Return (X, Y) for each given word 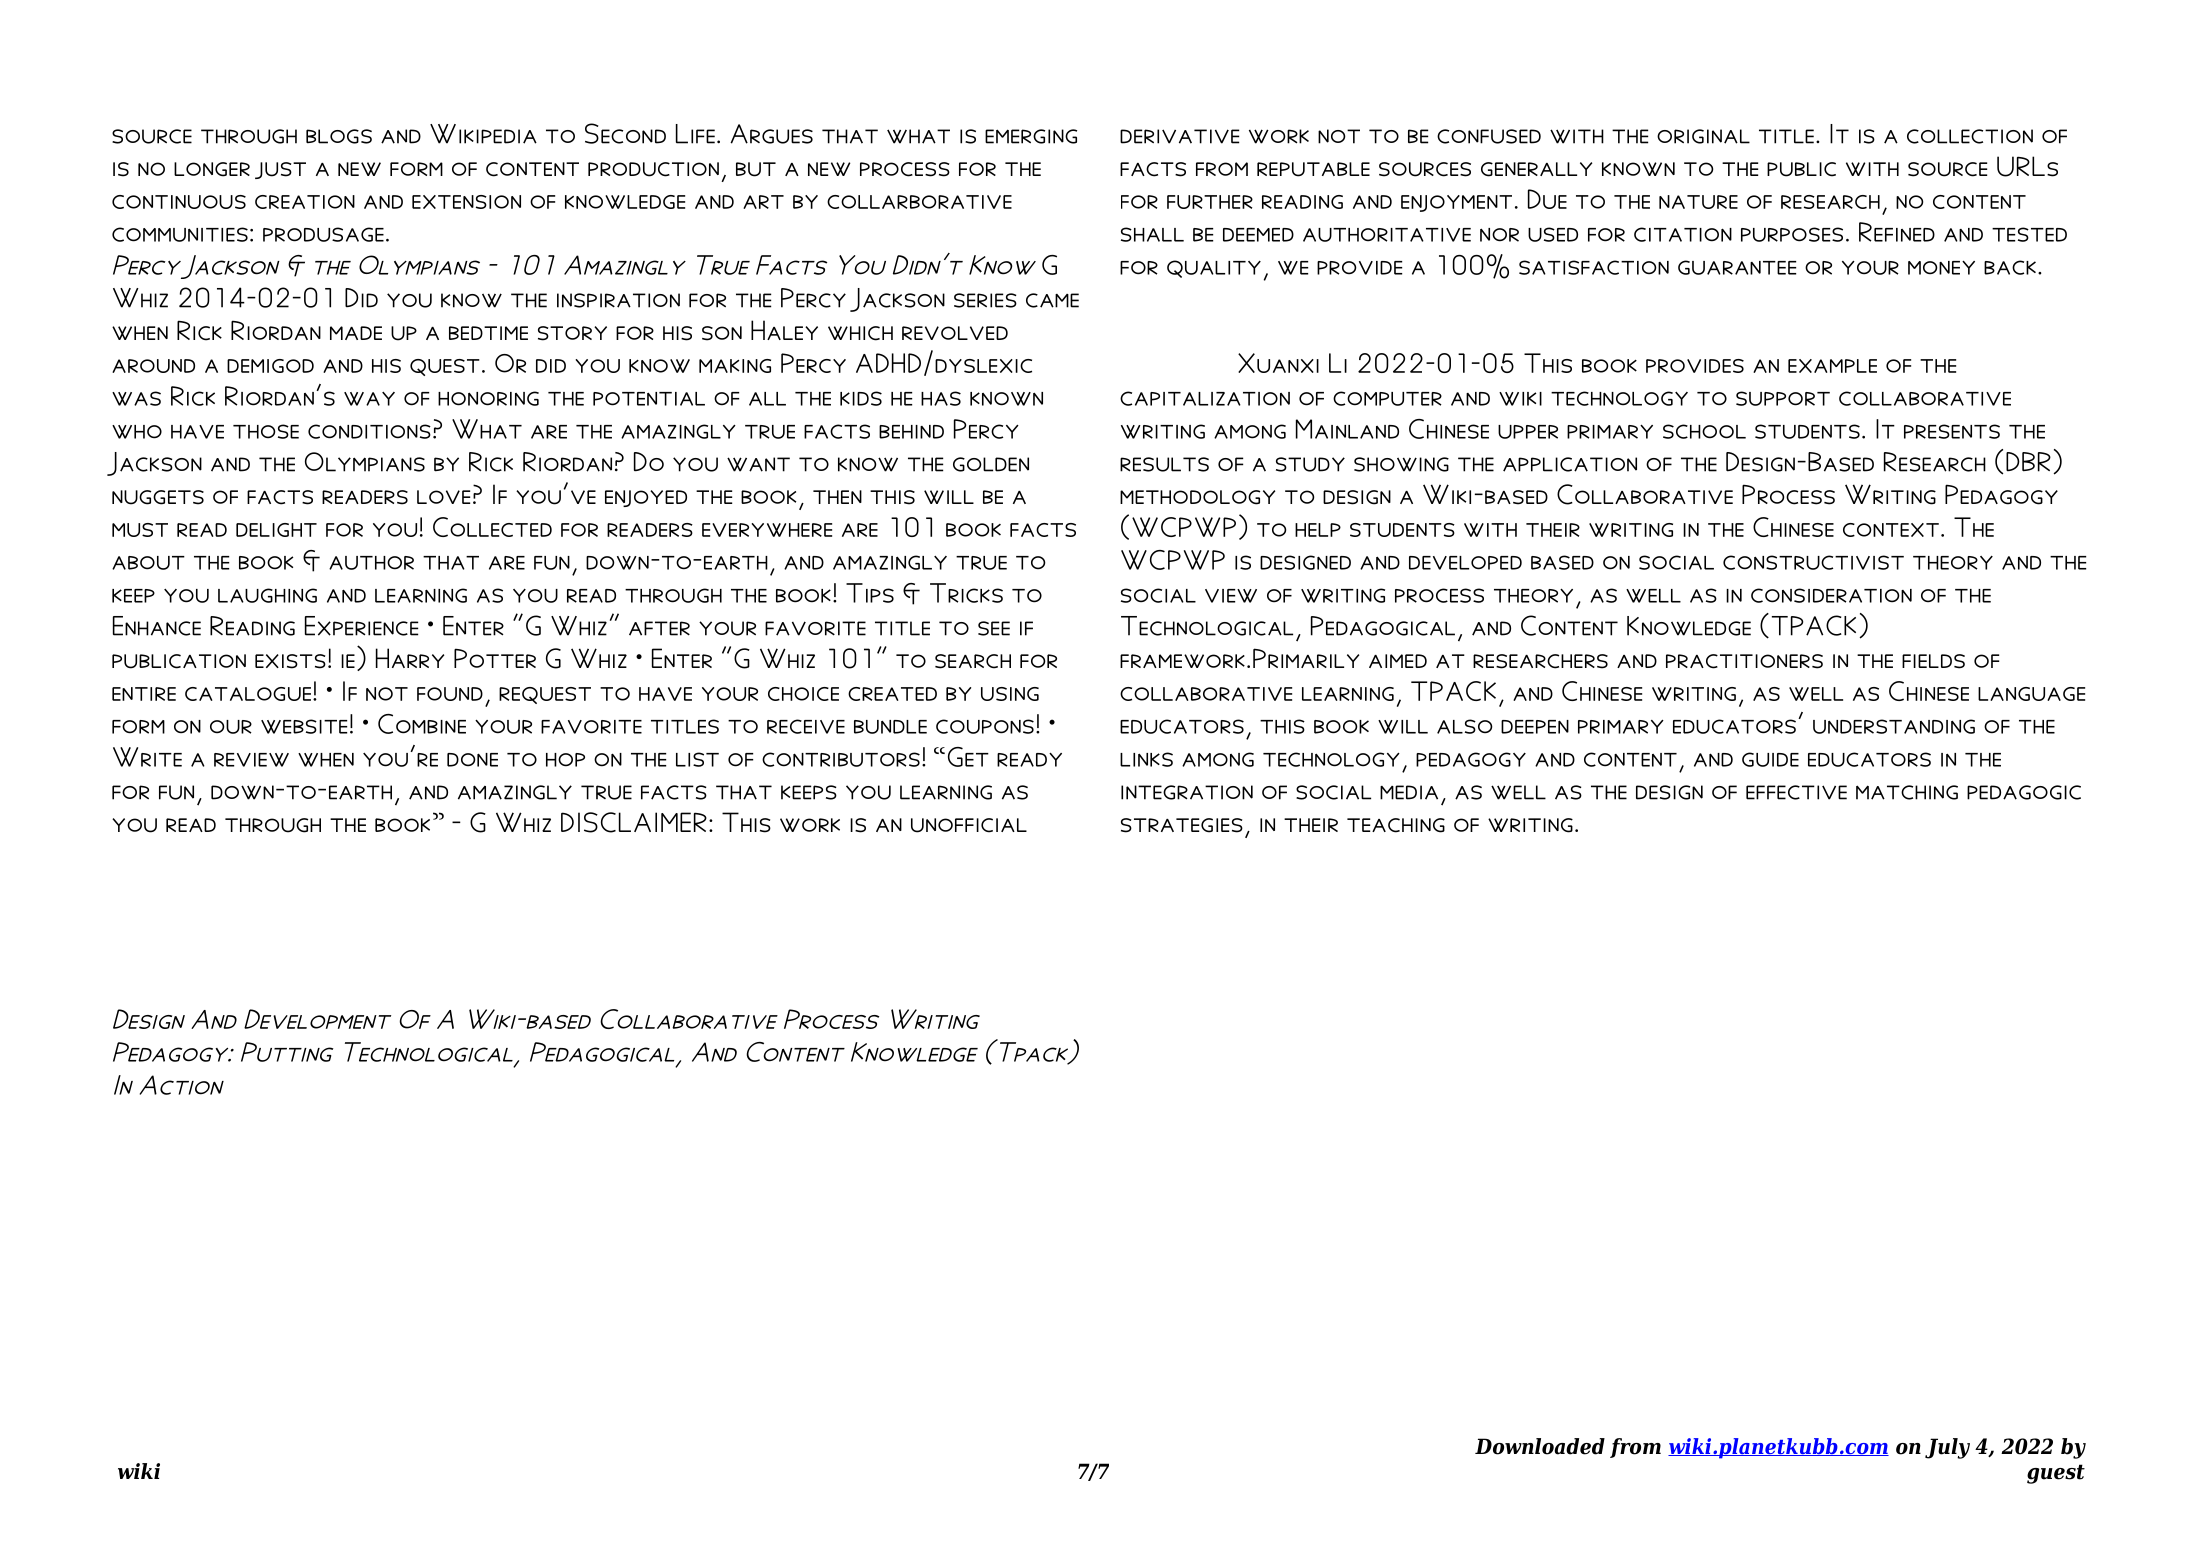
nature (1698, 202)
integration (1187, 792)
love (443, 497)
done (472, 760)
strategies (1182, 825)
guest (2056, 1474)
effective (1796, 792)
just (280, 170)
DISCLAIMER (634, 822)
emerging (1031, 136)
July (1947, 1448)
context (1891, 530)
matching (1907, 792)
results (1164, 464)
